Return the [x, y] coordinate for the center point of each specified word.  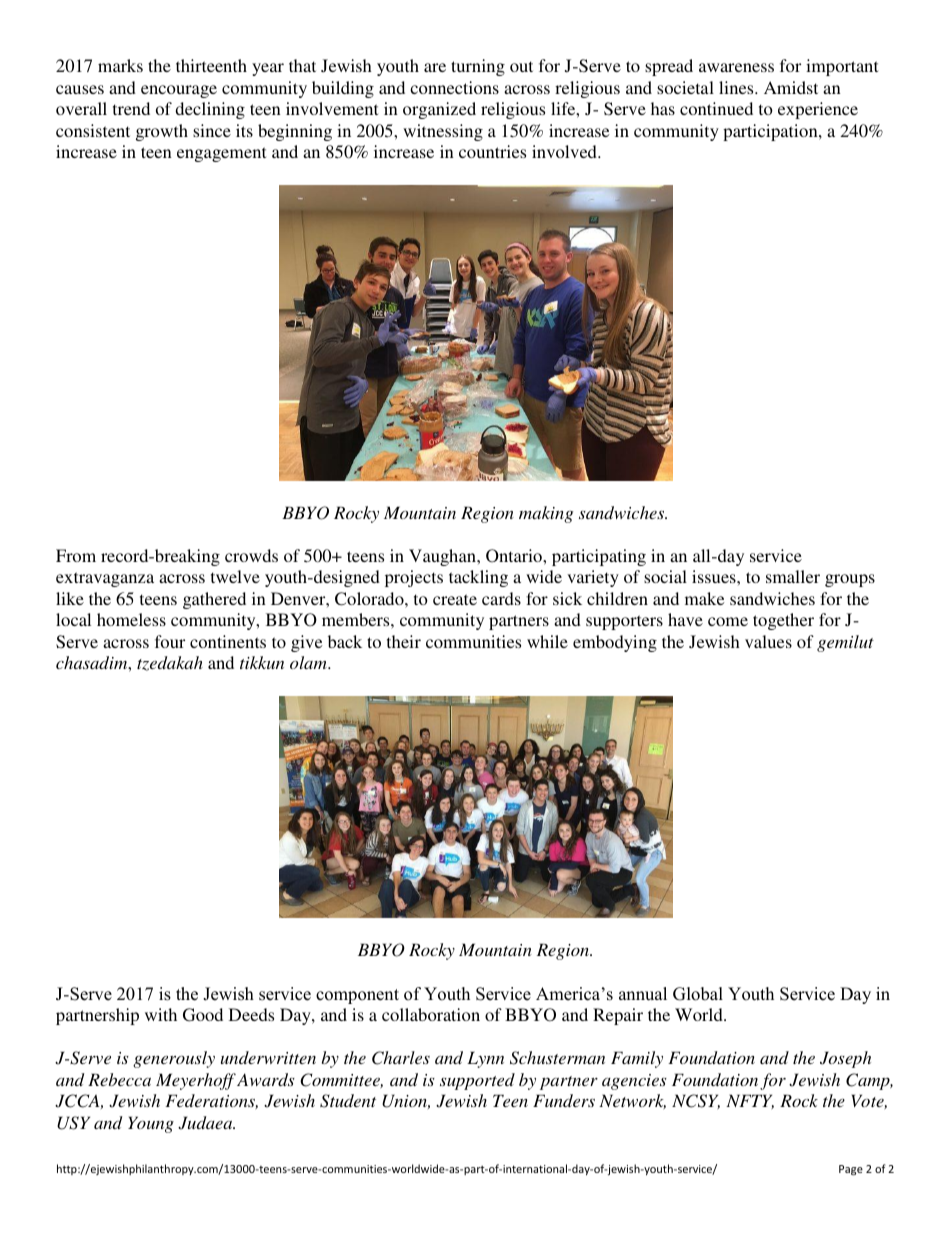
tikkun [262, 662]
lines [737, 87]
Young [151, 1124]
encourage [179, 91]
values [768, 641]
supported [477, 1081]
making [546, 514]
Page [851, 1170]
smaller [793, 576]
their [404, 641]
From [76, 555]
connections [454, 87]
